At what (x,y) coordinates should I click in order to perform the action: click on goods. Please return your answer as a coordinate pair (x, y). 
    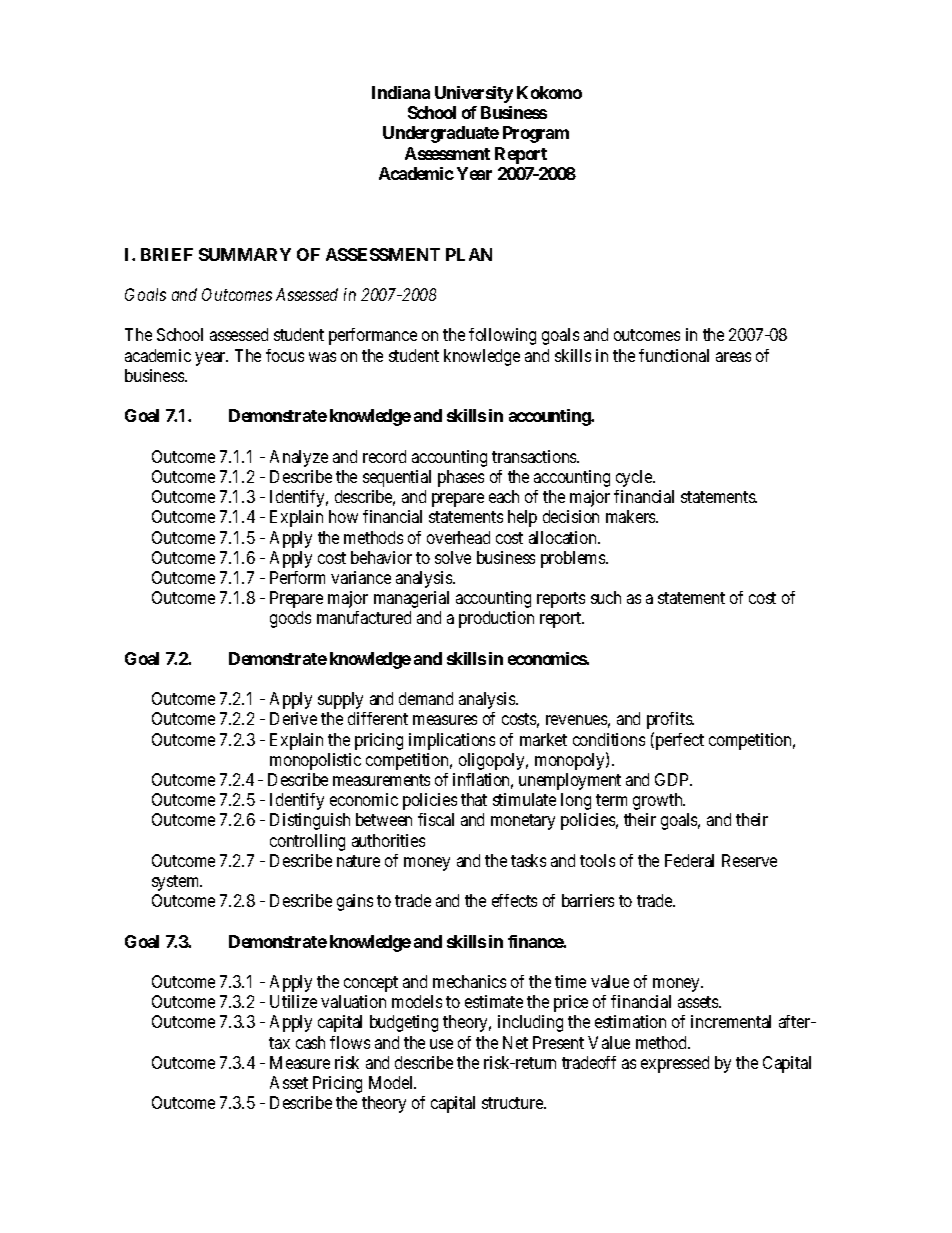
    Looking at the image, I should click on (290, 619).
